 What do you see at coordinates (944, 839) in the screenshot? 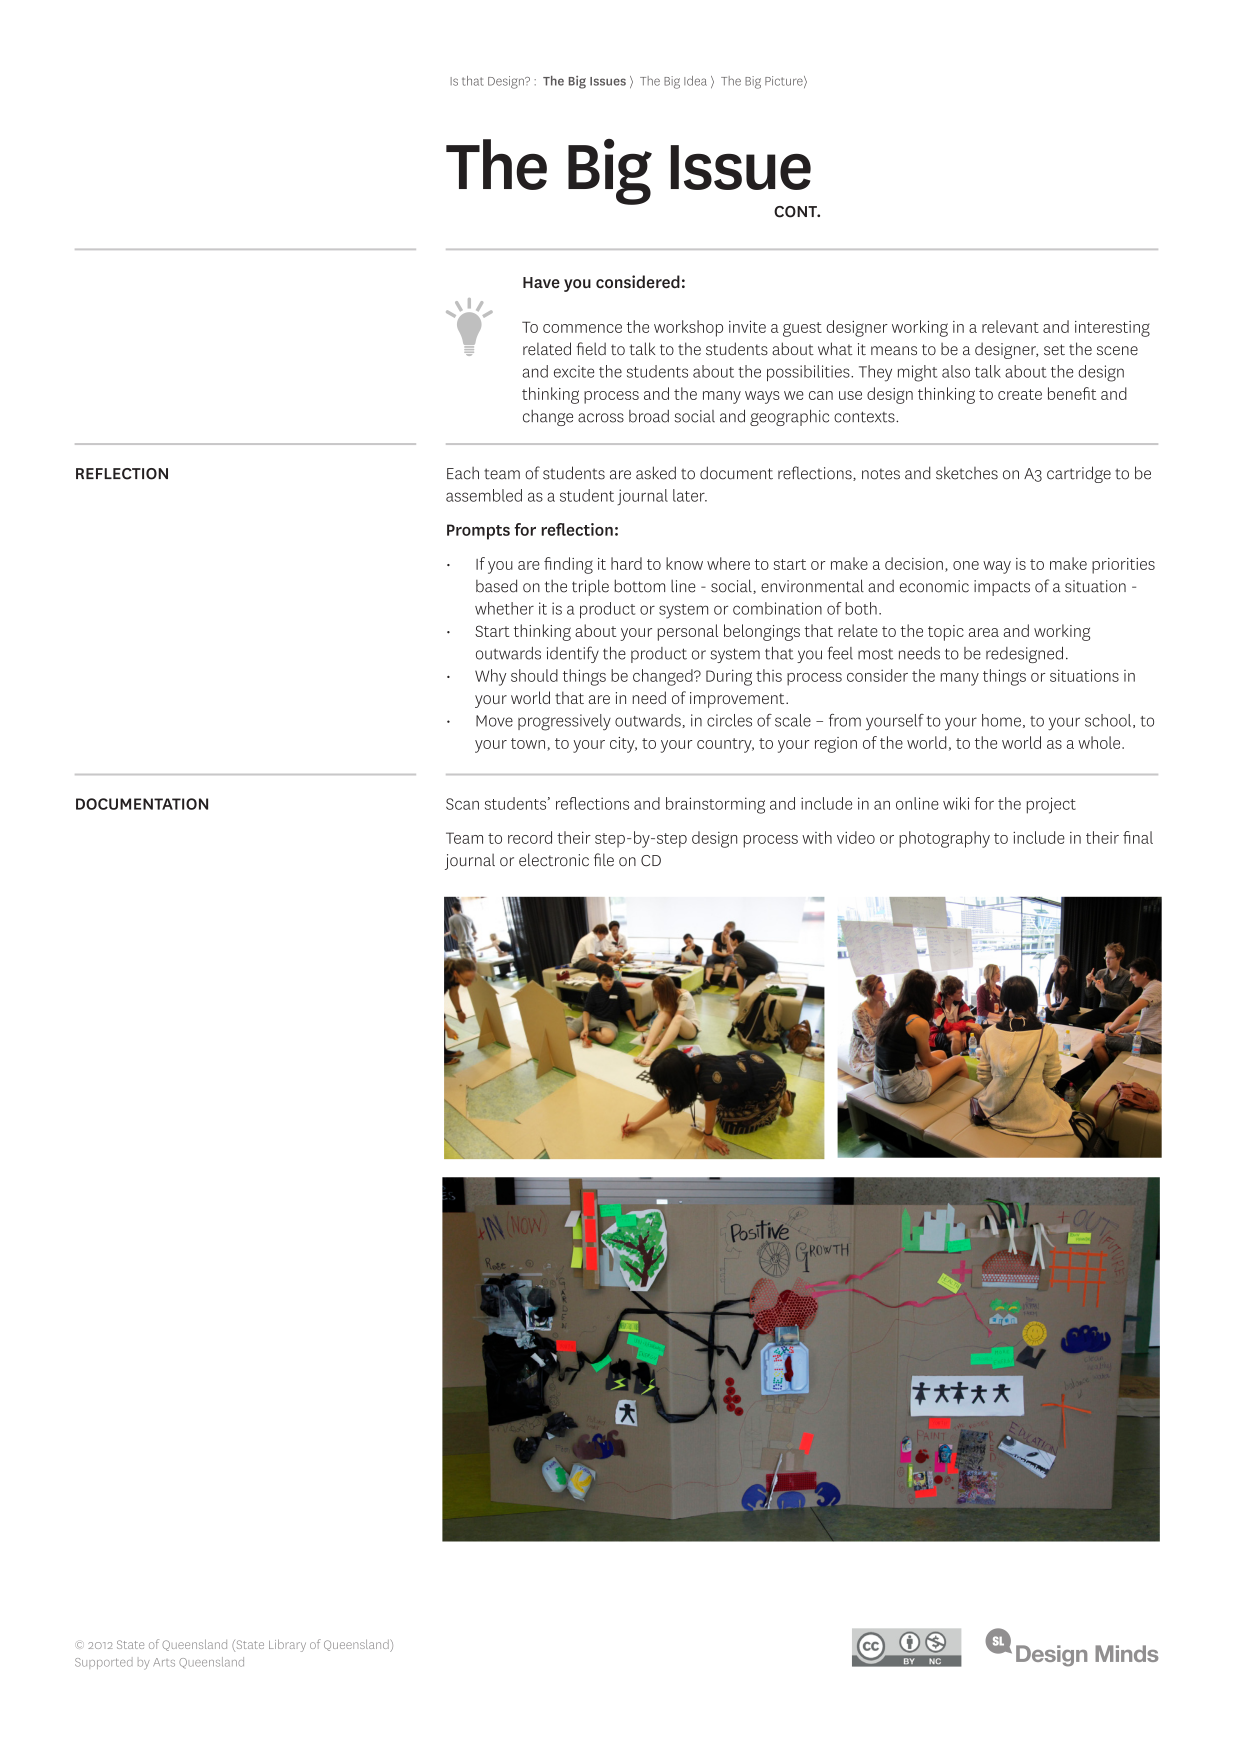
I see `photography` at bounding box center [944, 839].
